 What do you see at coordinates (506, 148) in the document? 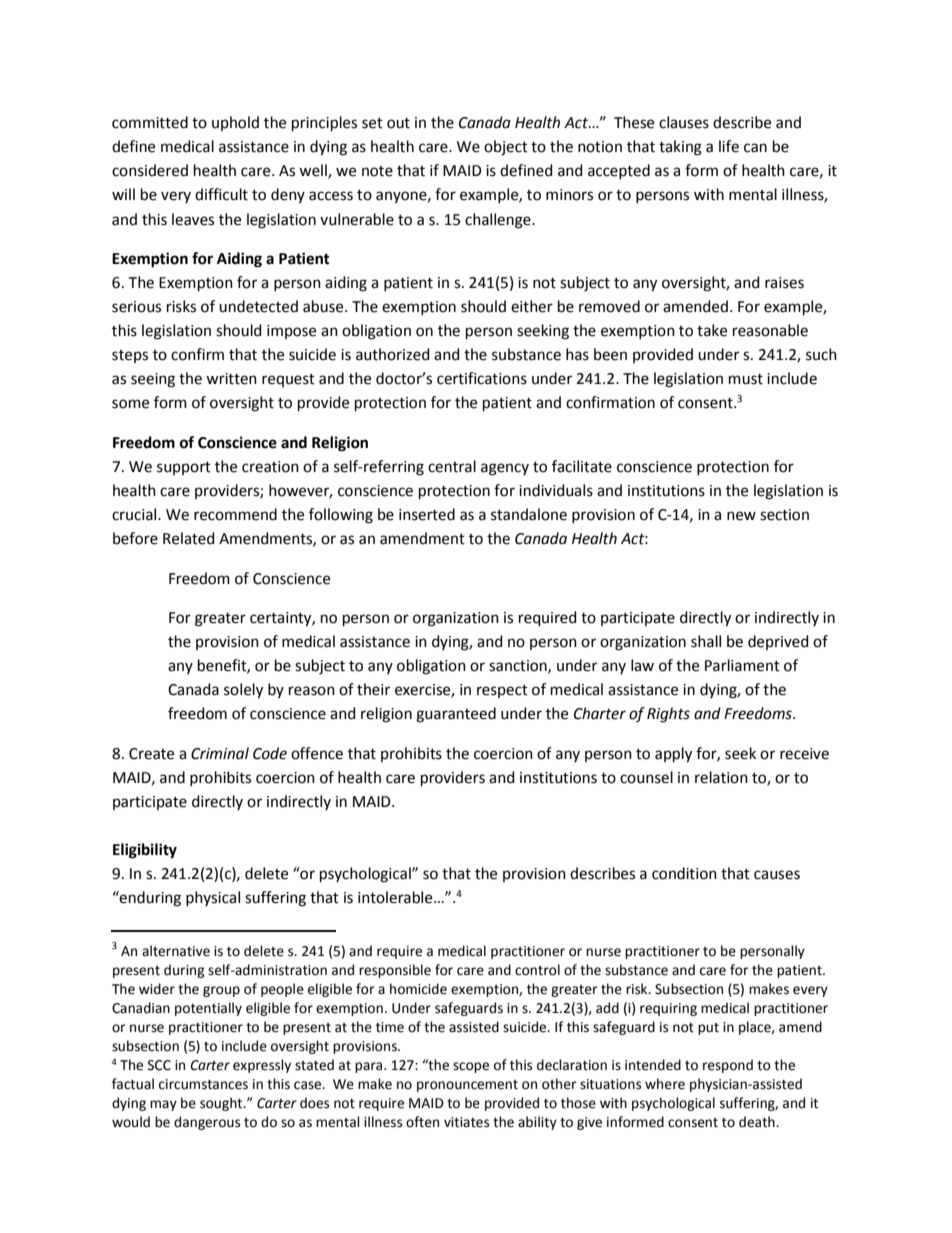
I see `object` at bounding box center [506, 148].
